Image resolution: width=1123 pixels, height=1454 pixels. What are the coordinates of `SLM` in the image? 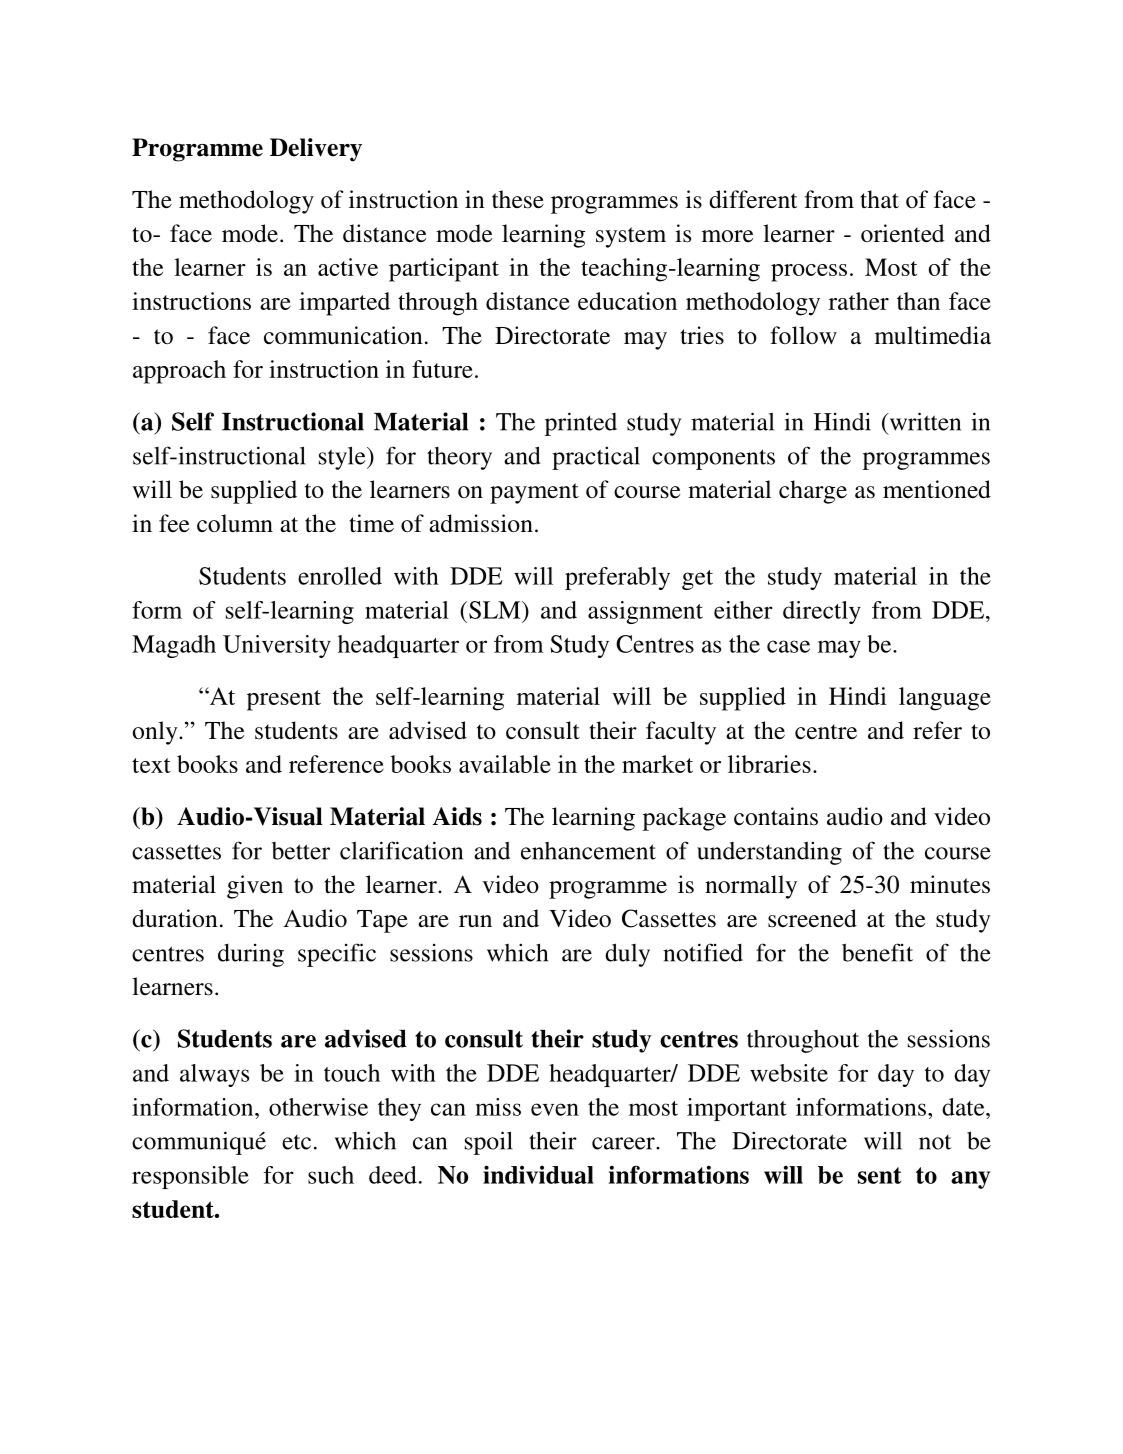 It's located at (496, 610).
